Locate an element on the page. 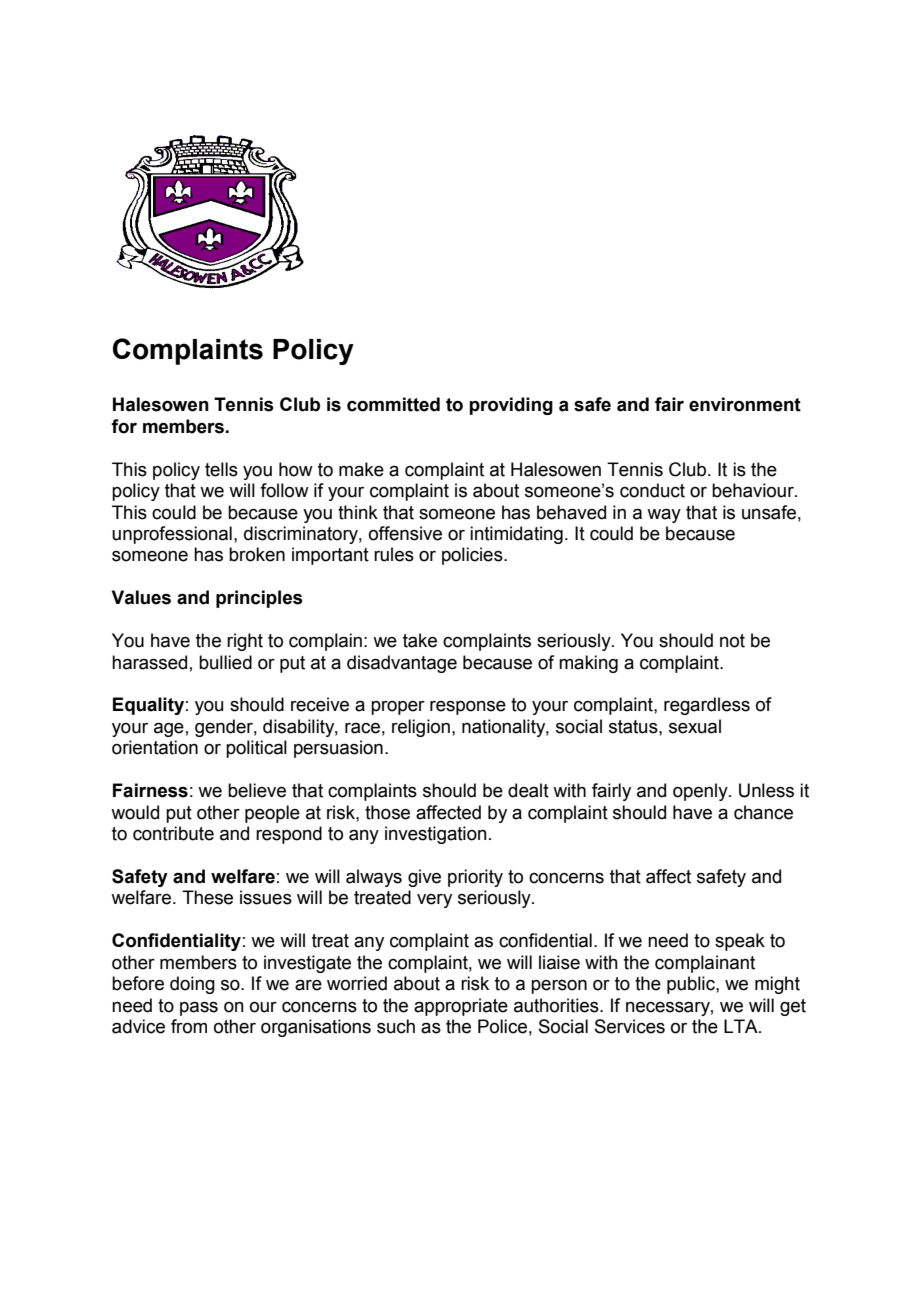 This page has width=924, height=1308. appropriate is located at coordinates (461, 1007).
